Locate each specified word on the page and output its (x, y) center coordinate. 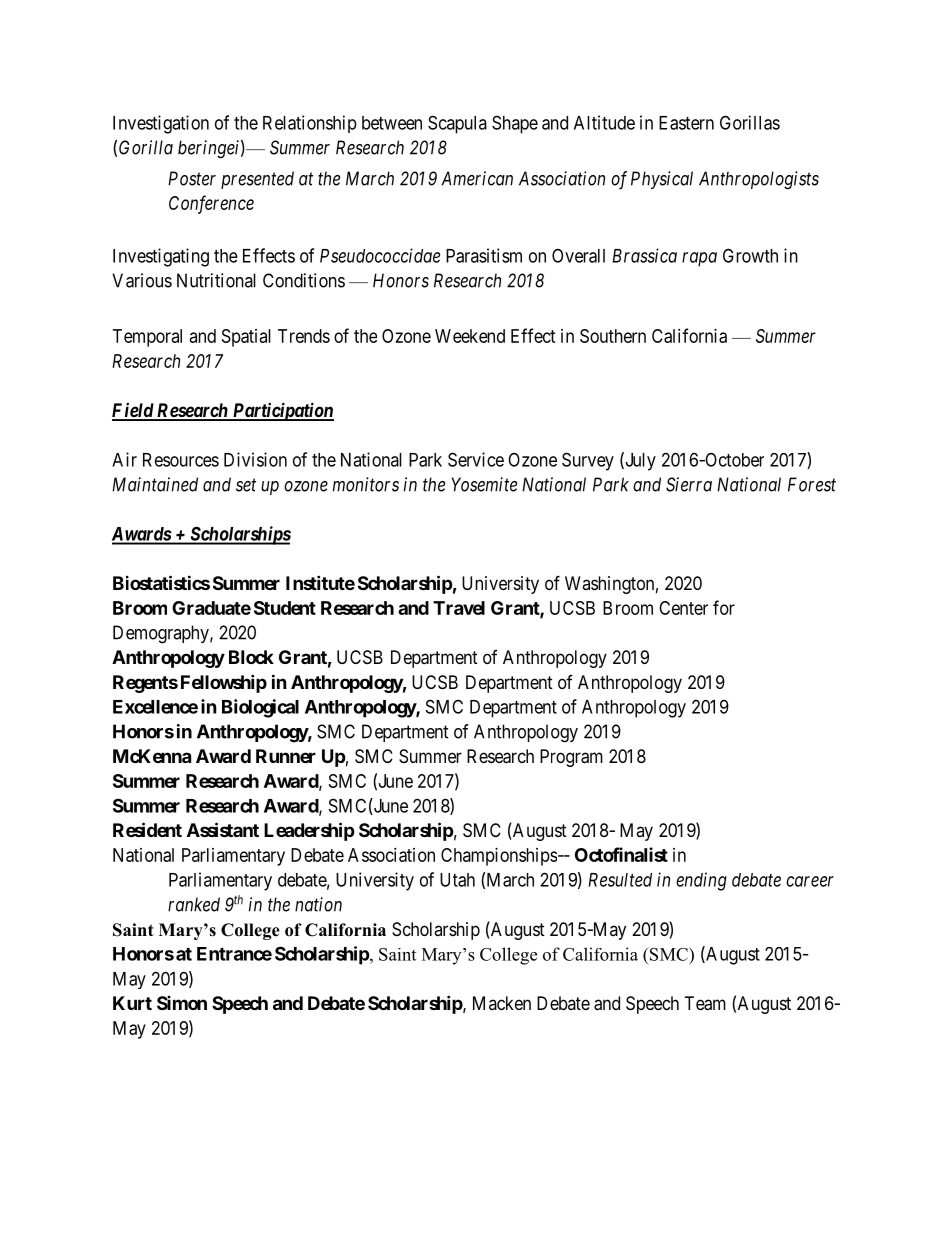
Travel (459, 608)
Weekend (470, 336)
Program (571, 758)
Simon (182, 1003)
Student (285, 608)
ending (701, 881)
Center (683, 608)
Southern (613, 336)
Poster (192, 178)
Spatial (246, 338)
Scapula (457, 124)
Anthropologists (759, 180)
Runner (286, 756)
